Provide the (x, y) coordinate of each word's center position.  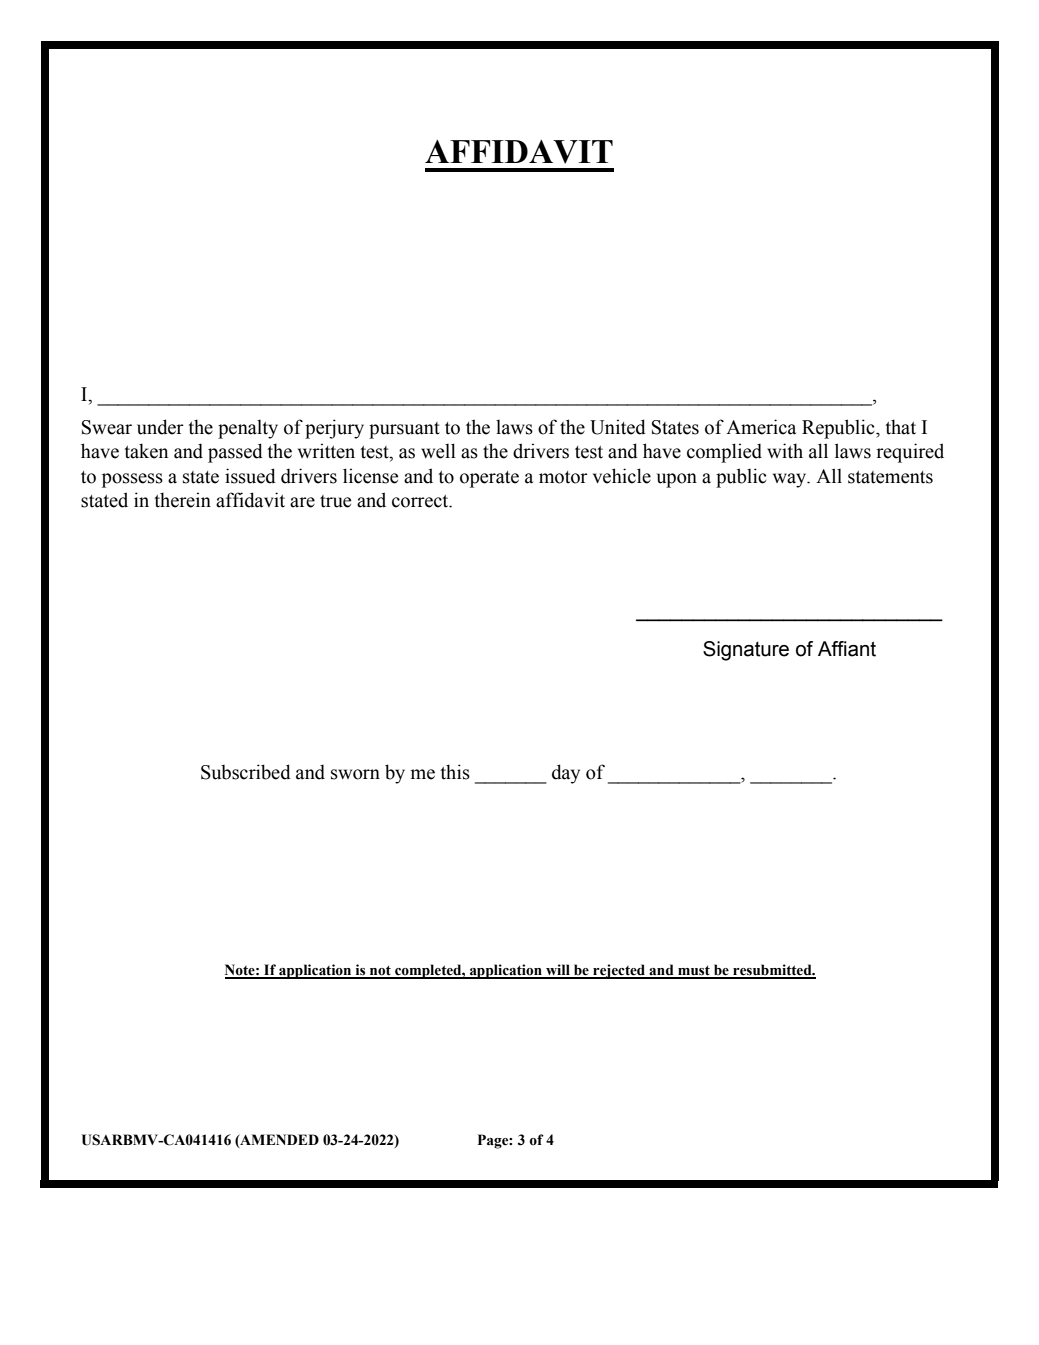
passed (235, 453)
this (455, 772)
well (438, 451)
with (785, 451)
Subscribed (246, 772)
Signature (746, 651)
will (558, 971)
